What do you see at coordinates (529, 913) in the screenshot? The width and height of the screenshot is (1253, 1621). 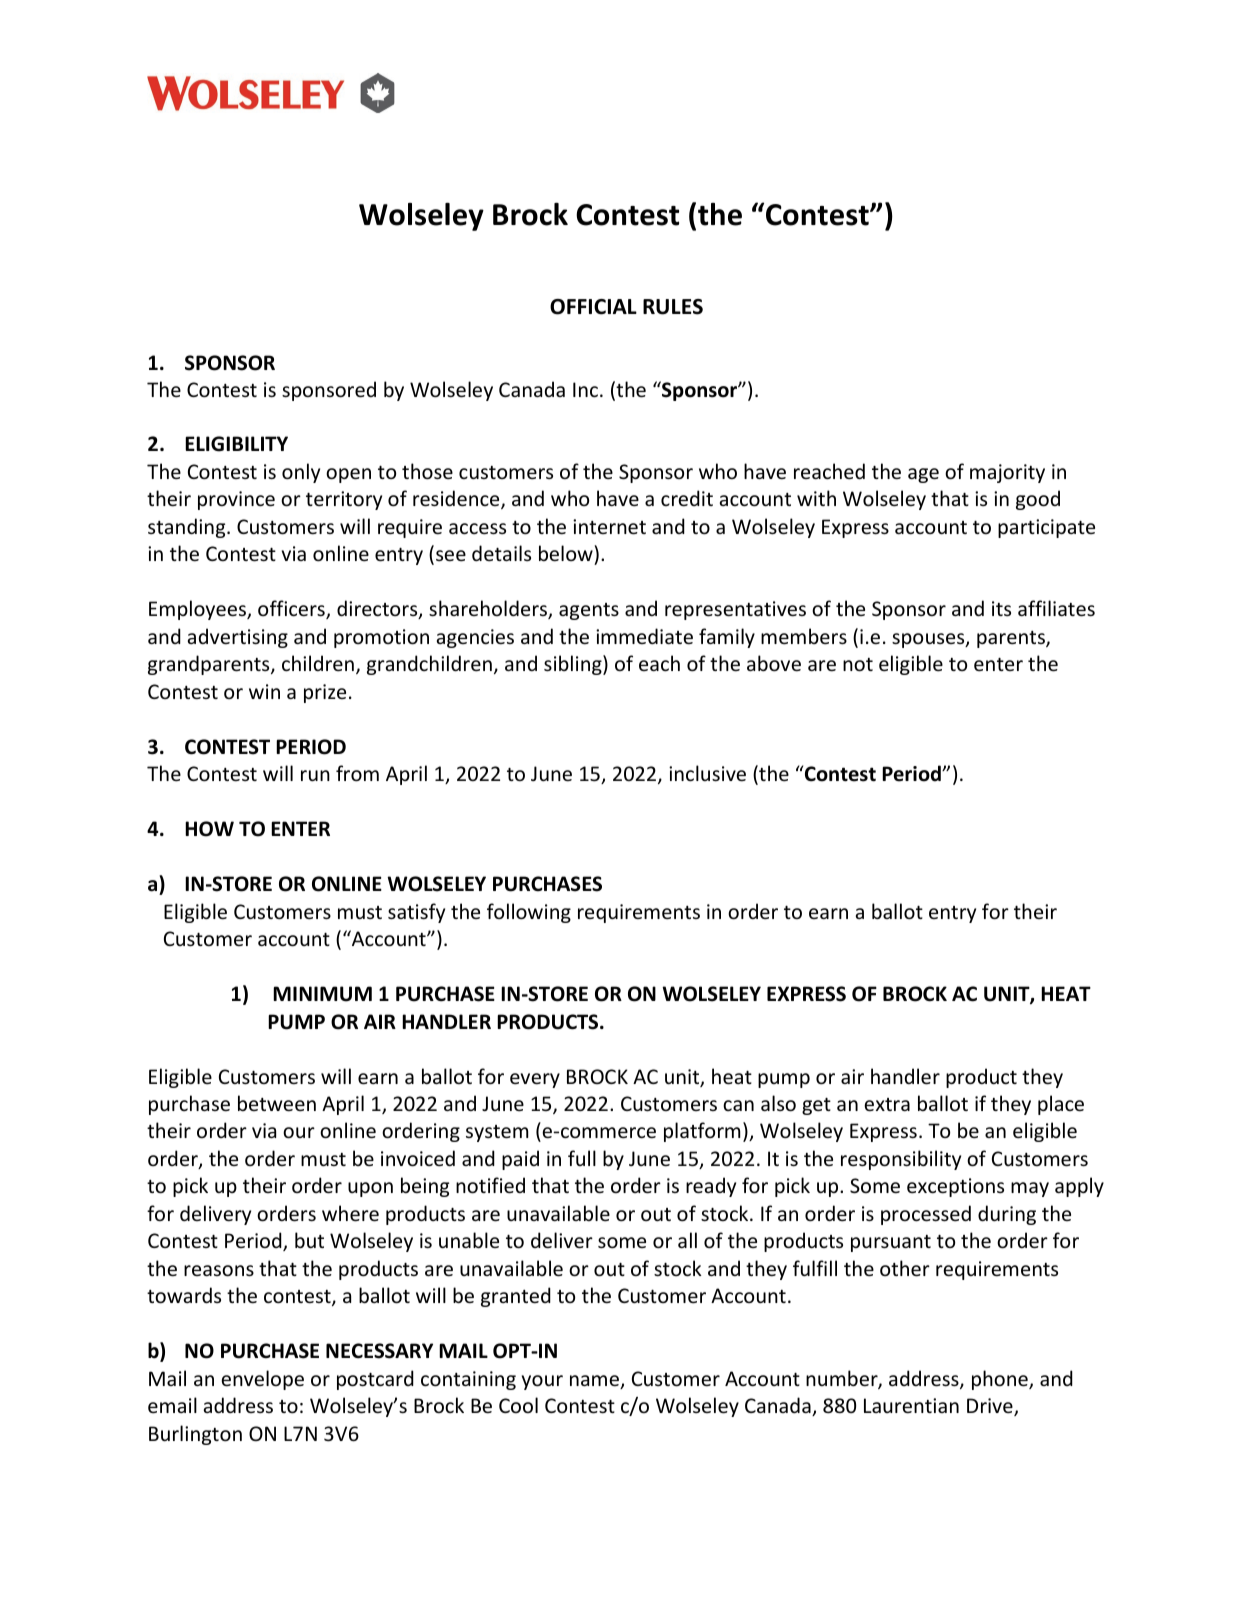 I see `following` at bounding box center [529, 913].
